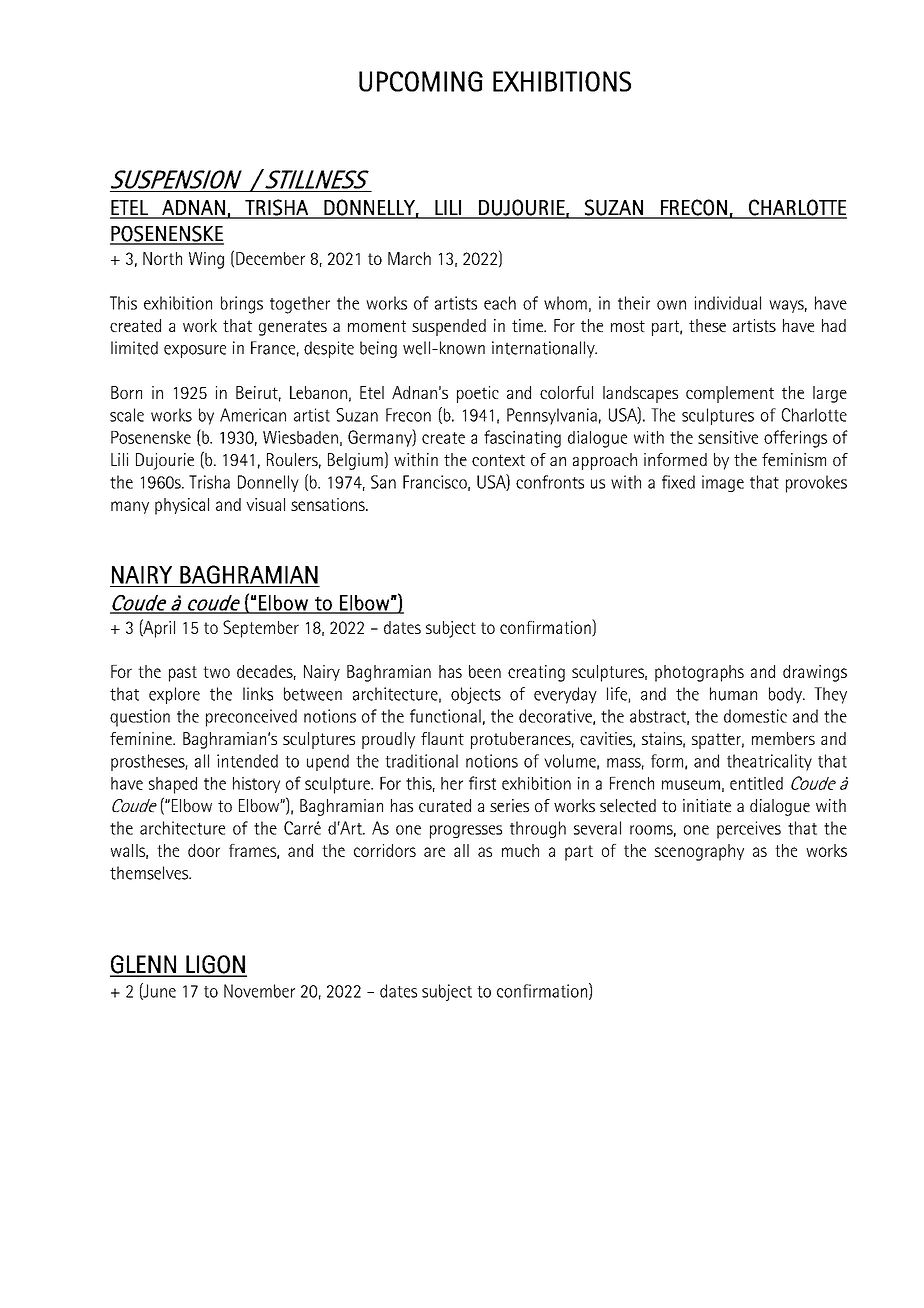 The image size is (924, 1308). What do you see at coordinates (728, 303) in the screenshot?
I see `individual` at bounding box center [728, 303].
